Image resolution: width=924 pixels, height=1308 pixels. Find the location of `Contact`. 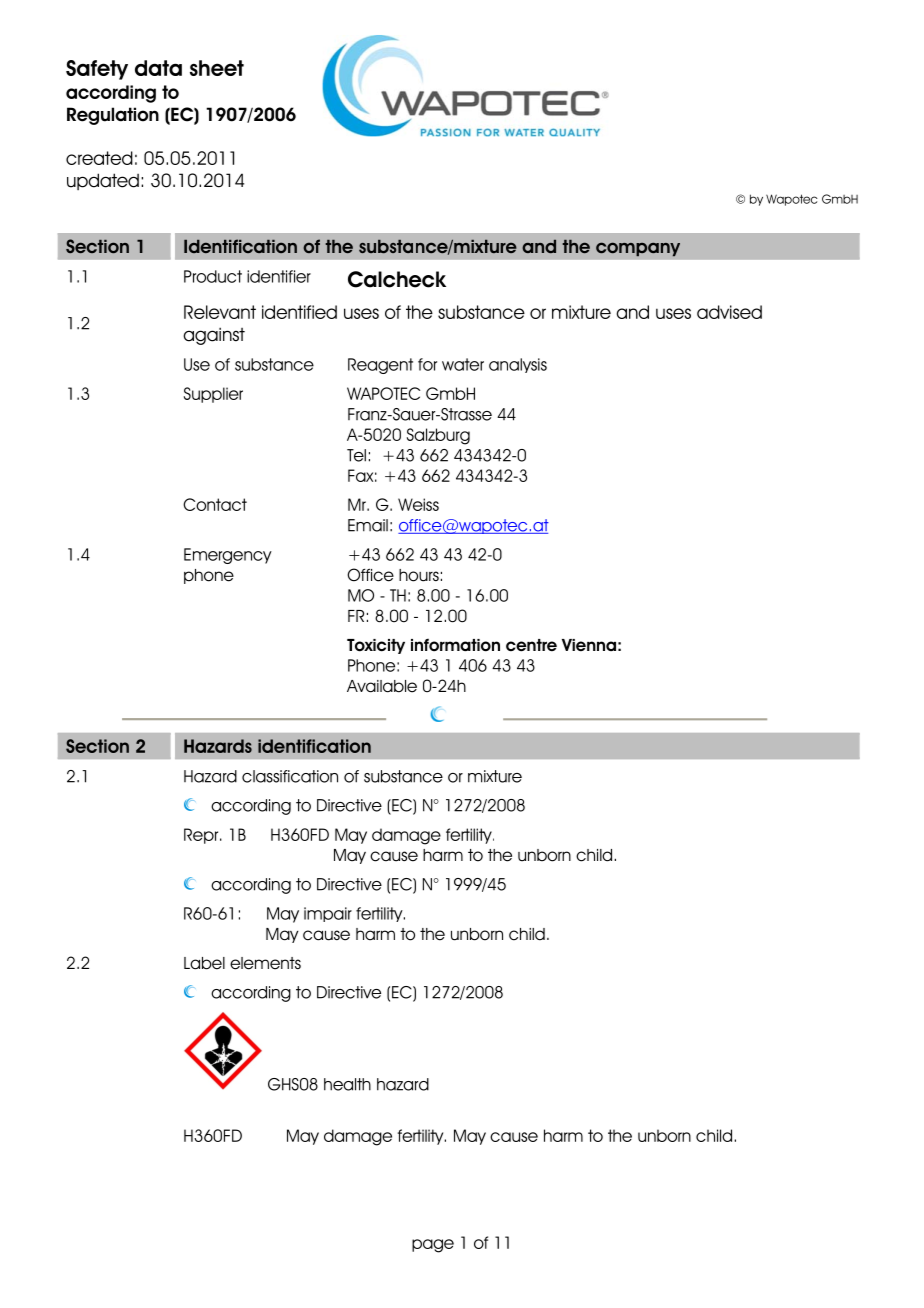

Contact is located at coordinates (215, 504).
